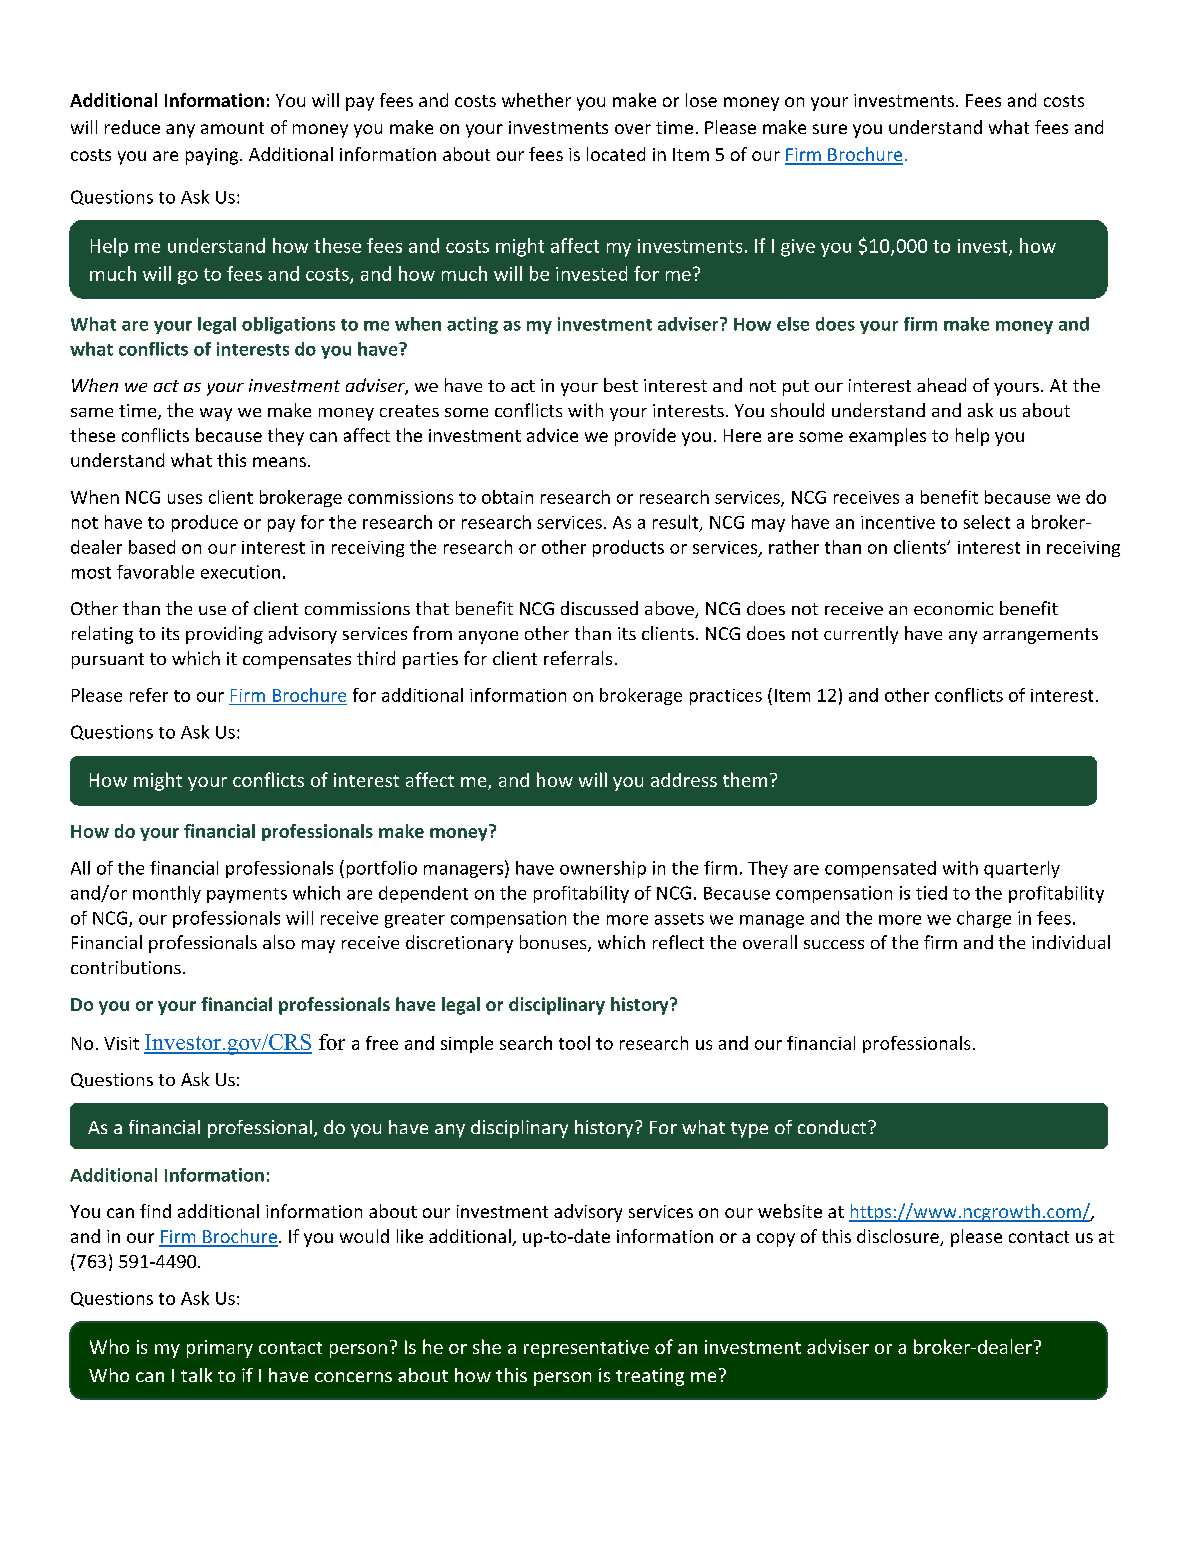  Describe the element at coordinates (586, 1349) in the page. I see `representative` at that location.
